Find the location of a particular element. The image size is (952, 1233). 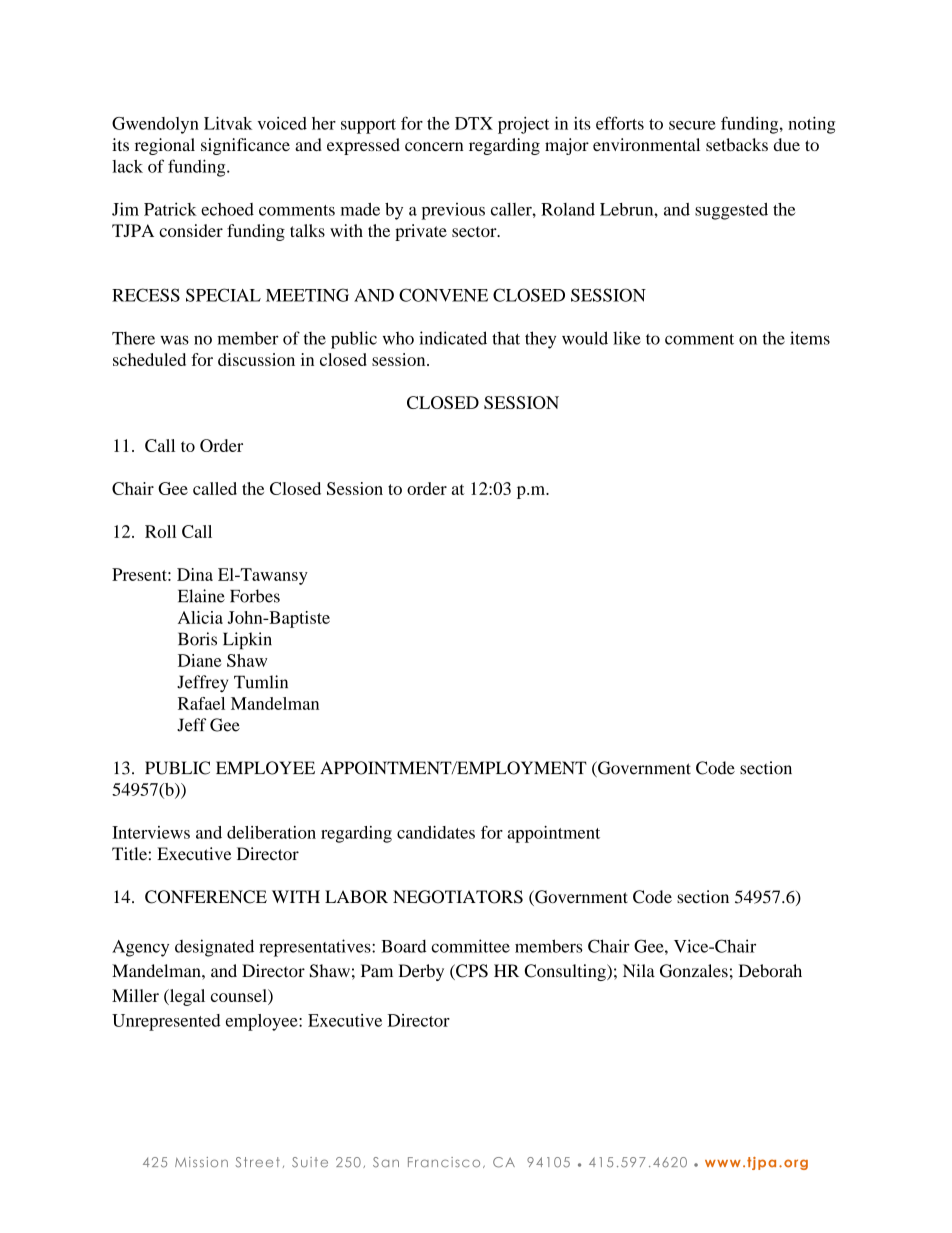

candidates is located at coordinates (436, 832).
